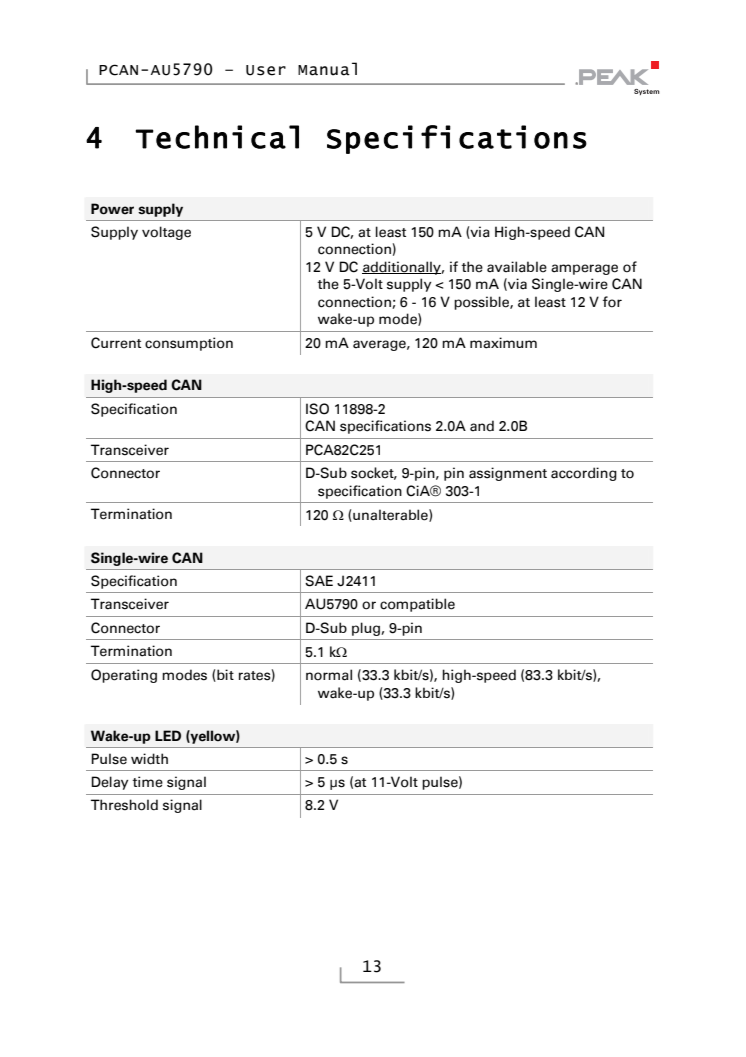 This image has width=746, height=1057. I want to click on possible, so click(482, 303).
